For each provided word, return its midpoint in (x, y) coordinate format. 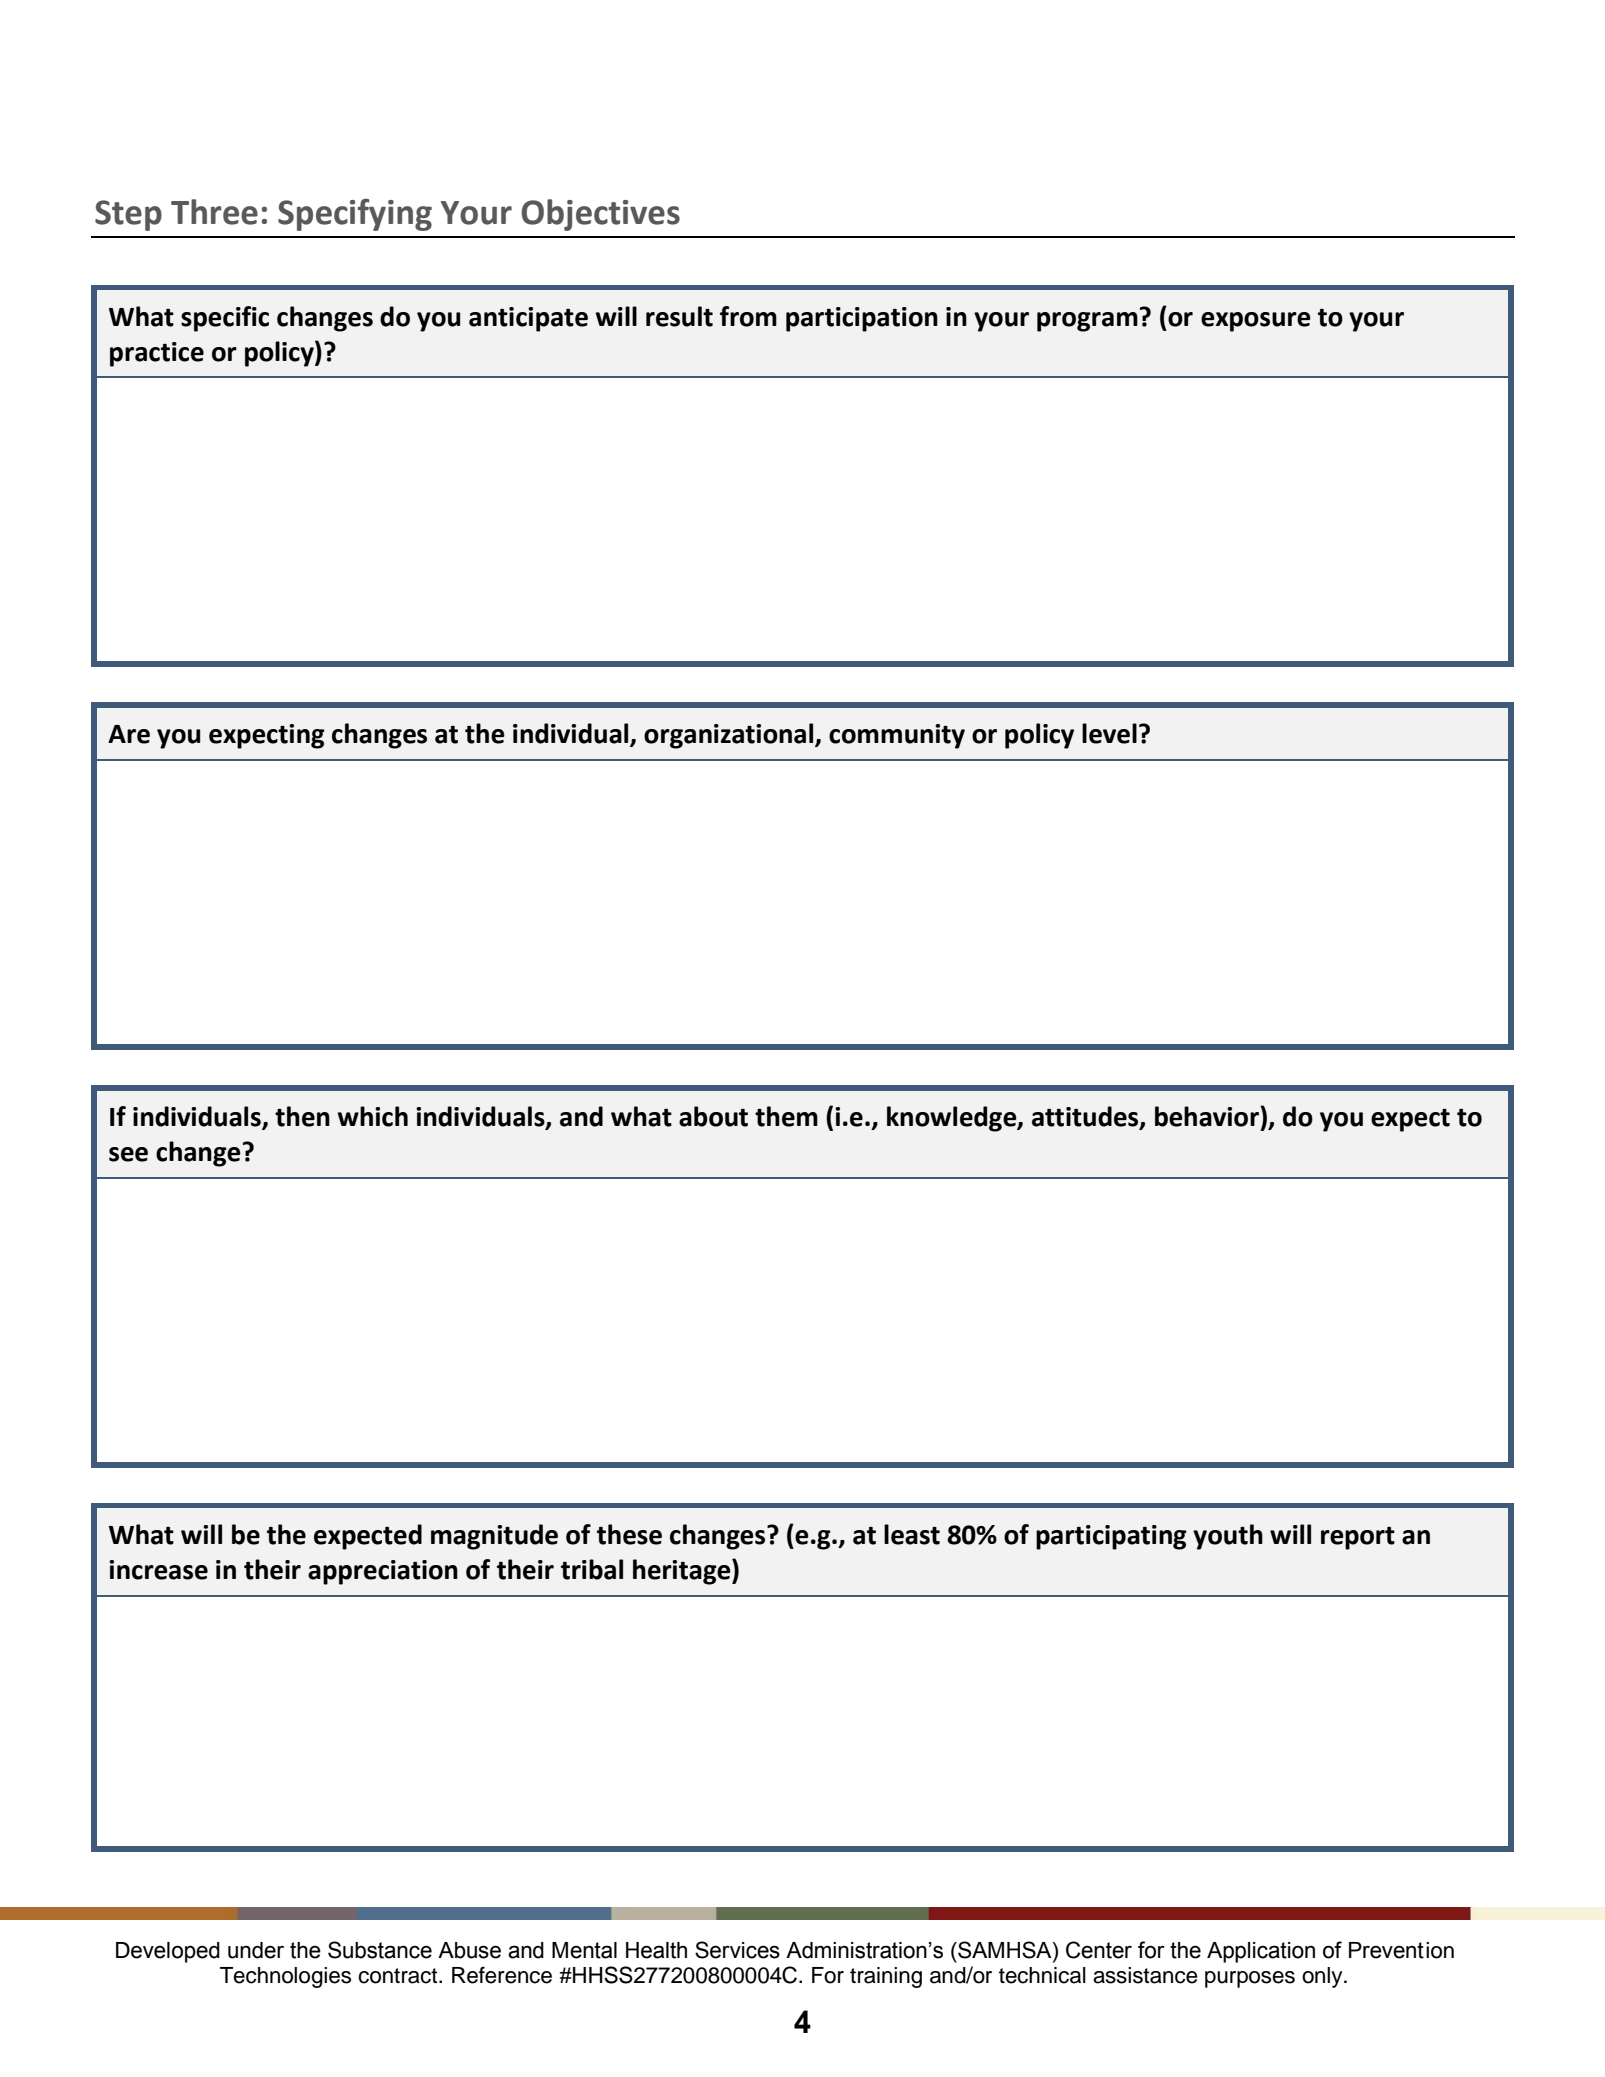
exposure (1256, 322)
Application (1261, 1952)
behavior (1208, 1116)
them (786, 1116)
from (748, 316)
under (256, 1950)
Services (737, 1950)
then (302, 1116)
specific (225, 319)
